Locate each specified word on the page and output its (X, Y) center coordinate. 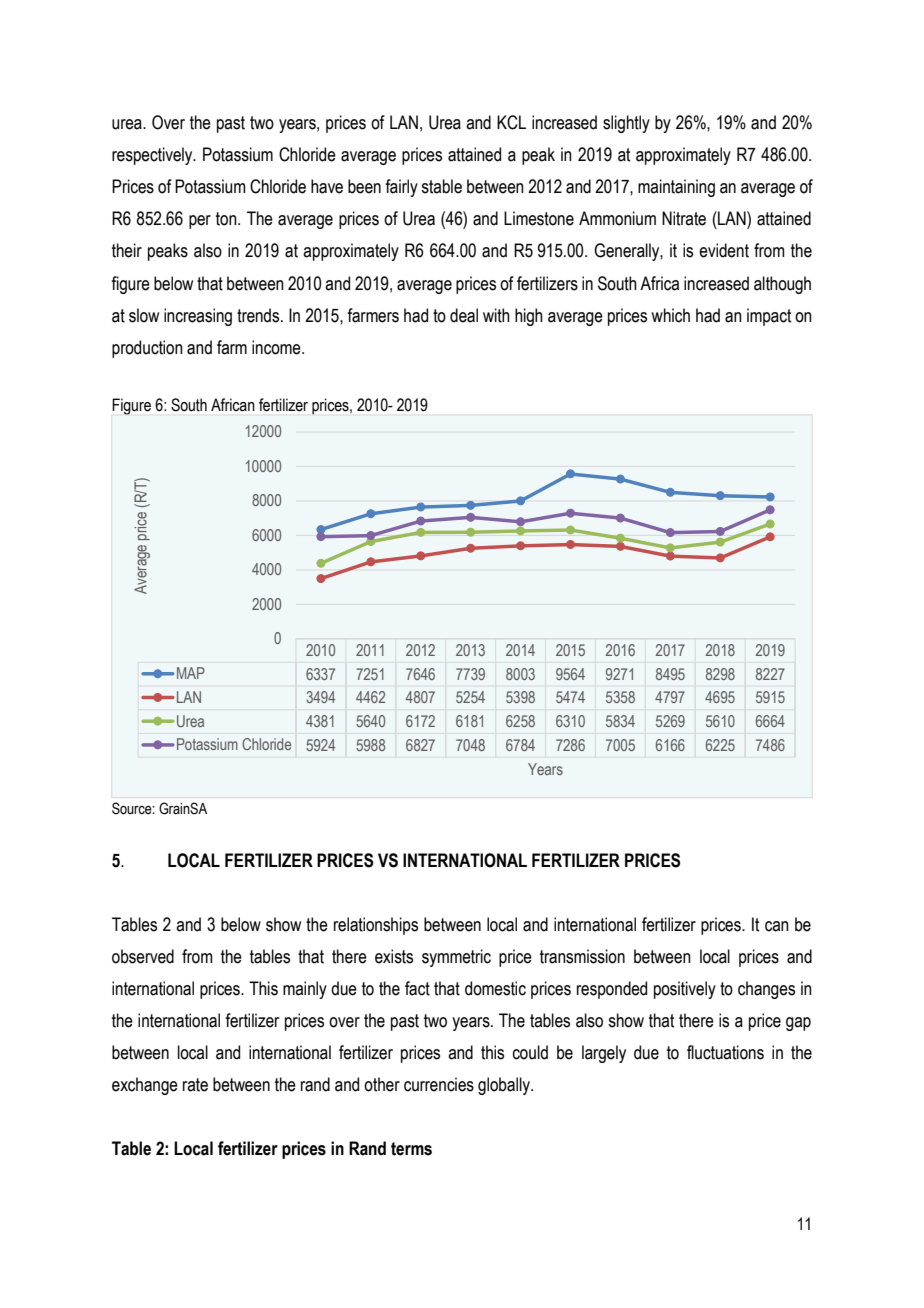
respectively (153, 156)
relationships (376, 926)
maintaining (676, 188)
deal (464, 315)
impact (769, 317)
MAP (191, 673)
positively (685, 990)
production (147, 349)
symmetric (456, 958)
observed (143, 956)
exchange (145, 1086)
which (670, 315)
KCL (511, 122)
